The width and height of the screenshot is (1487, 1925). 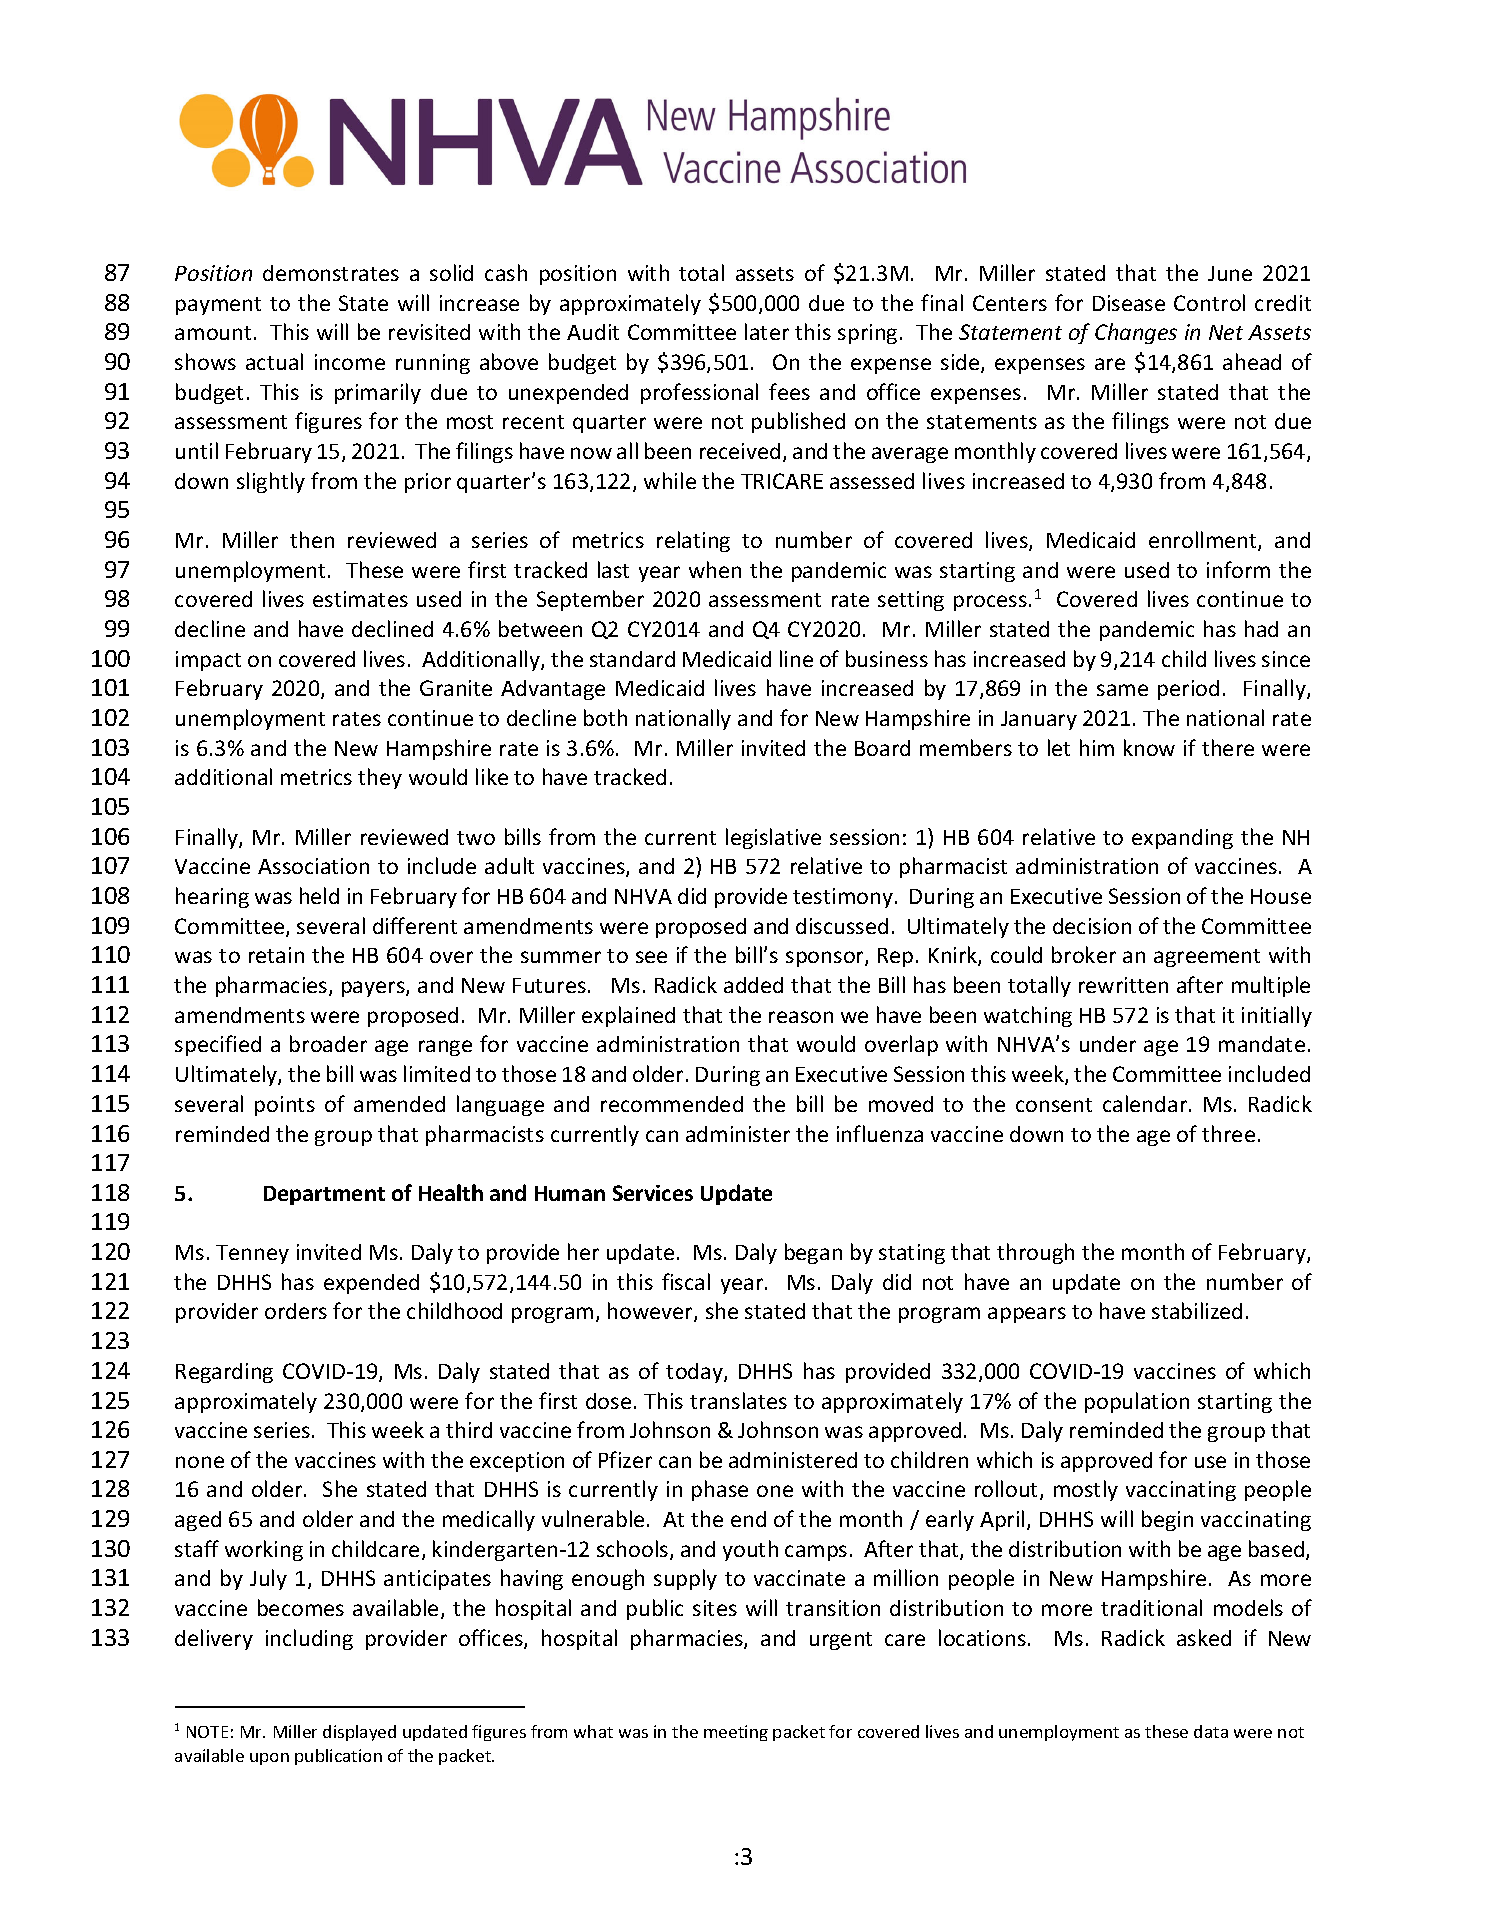 What do you see at coordinates (1197, 1310) in the screenshot?
I see `stabilized` at bounding box center [1197, 1310].
